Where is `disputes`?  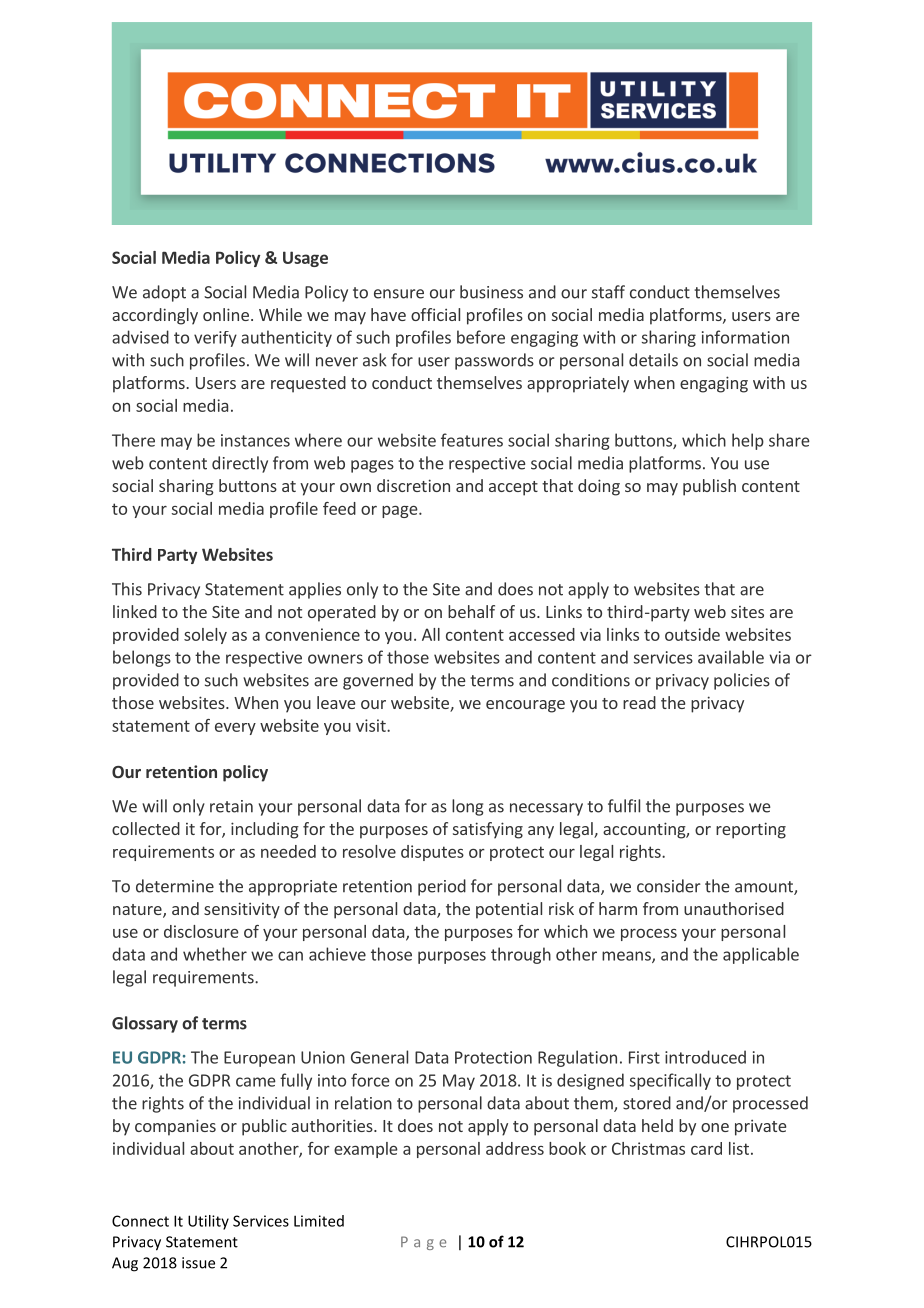
disputes is located at coordinates (432, 853).
